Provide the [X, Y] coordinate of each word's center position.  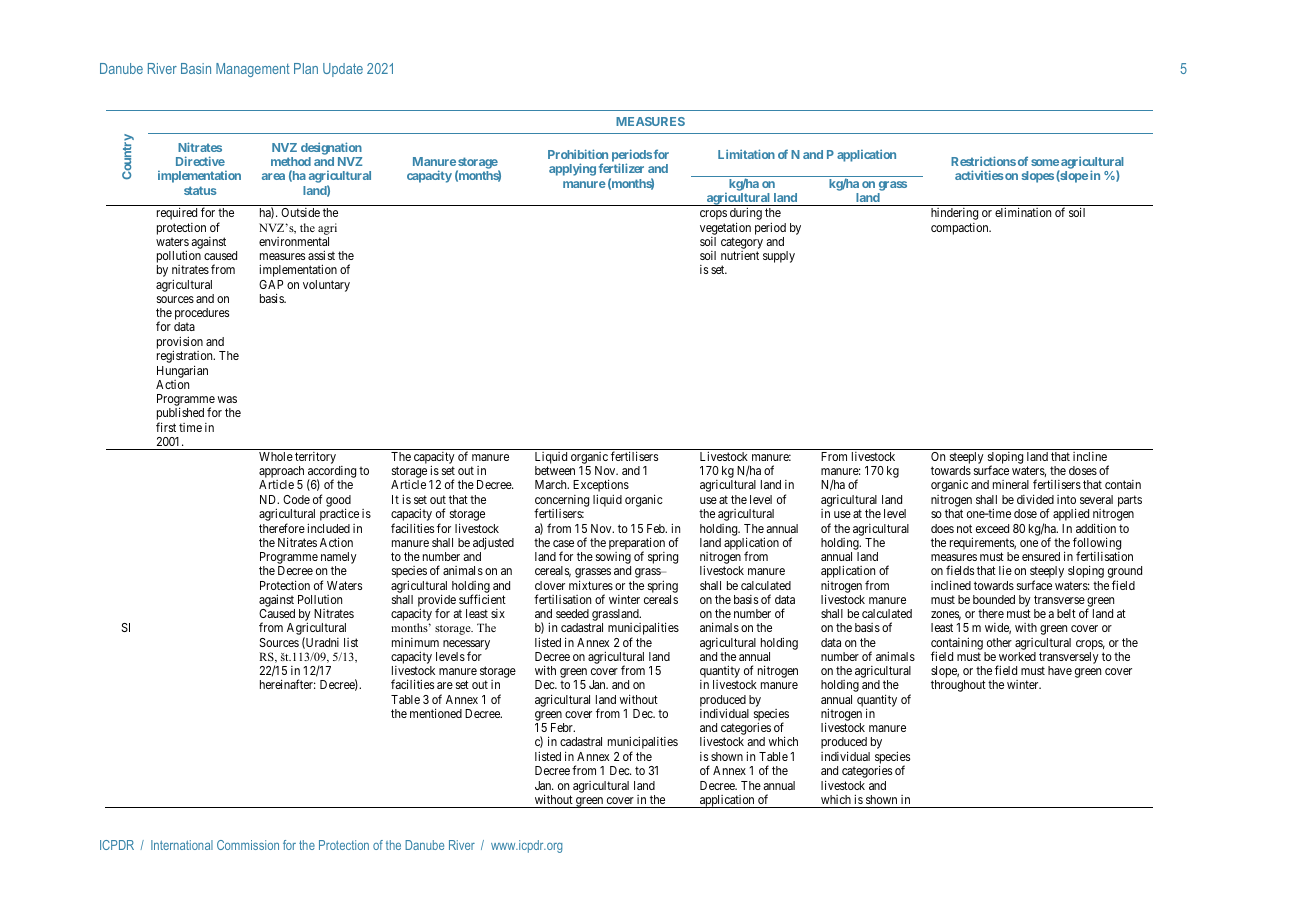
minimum [415, 642]
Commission [248, 845]
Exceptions [601, 487]
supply [779, 257]
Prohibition [578, 154]
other [999, 642]
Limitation [746, 154]
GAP [271, 284]
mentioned [436, 713]
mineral [1011, 484]
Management [253, 70]
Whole [276, 456]
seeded [572, 613]
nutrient [740, 255]
